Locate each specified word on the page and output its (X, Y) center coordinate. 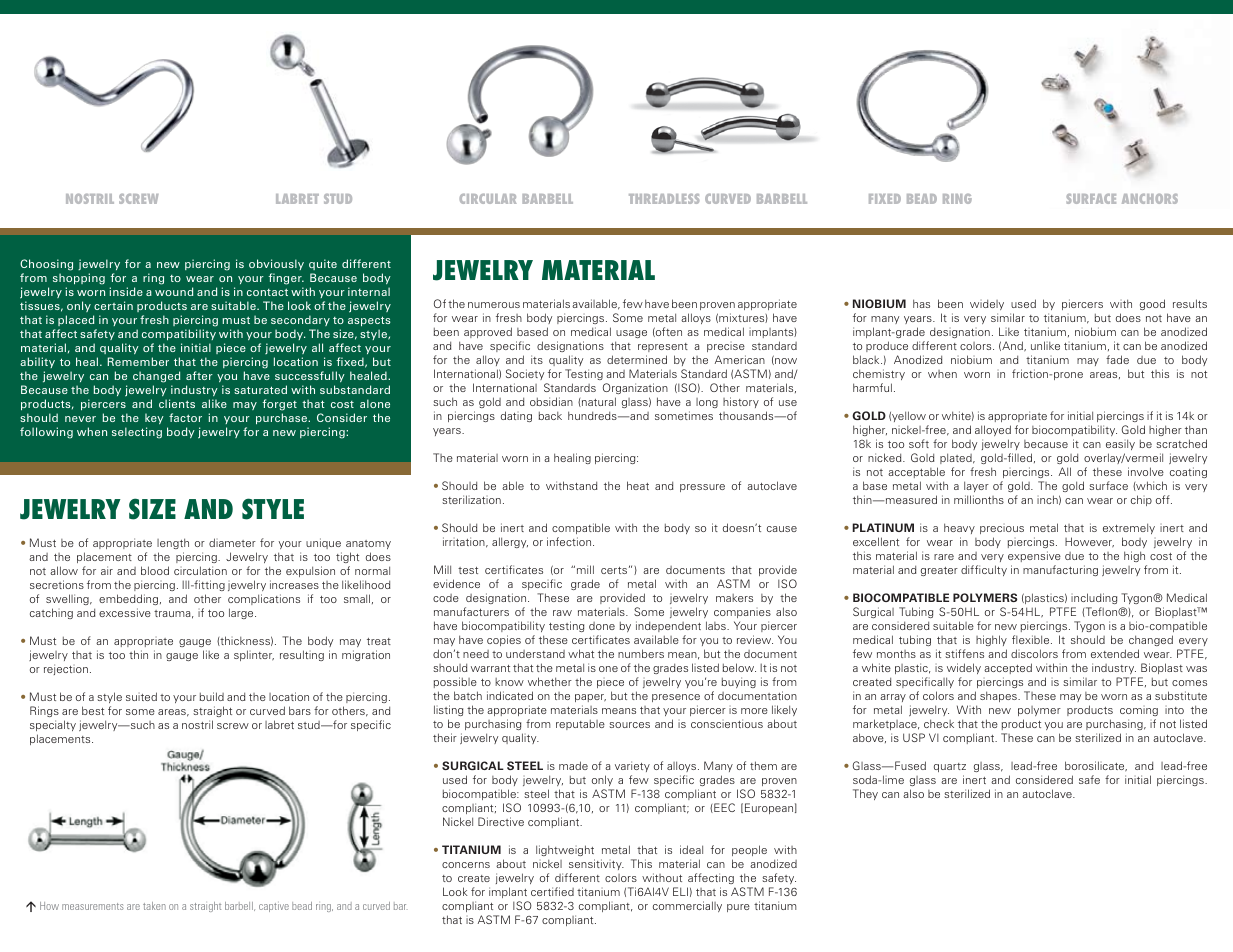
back (550, 416)
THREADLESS (664, 199)
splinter (254, 655)
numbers (641, 653)
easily (1120, 446)
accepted (1008, 670)
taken (154, 906)
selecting (137, 433)
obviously (276, 264)
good (1154, 306)
